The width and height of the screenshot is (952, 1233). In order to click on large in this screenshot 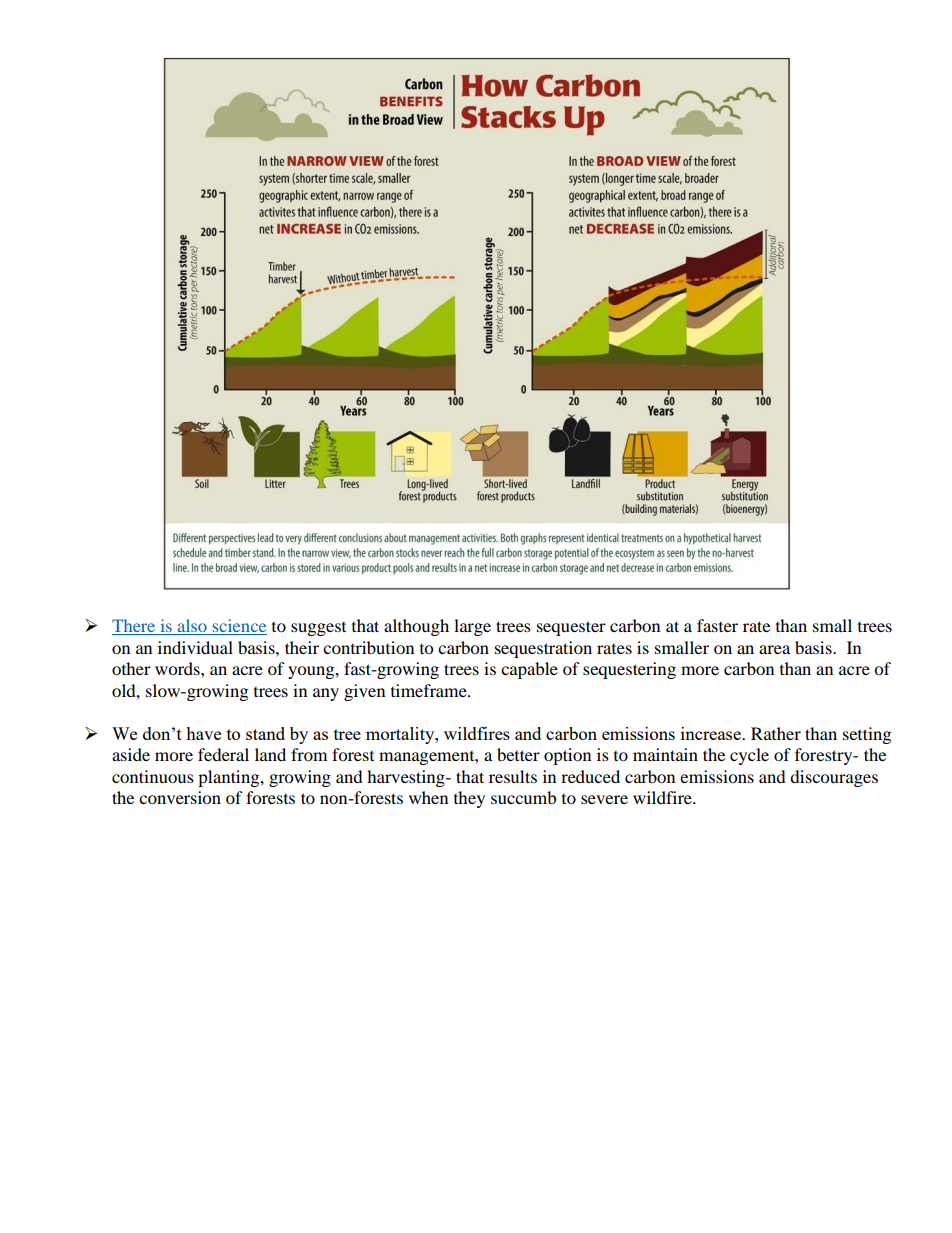, I will do `click(472, 627)`.
